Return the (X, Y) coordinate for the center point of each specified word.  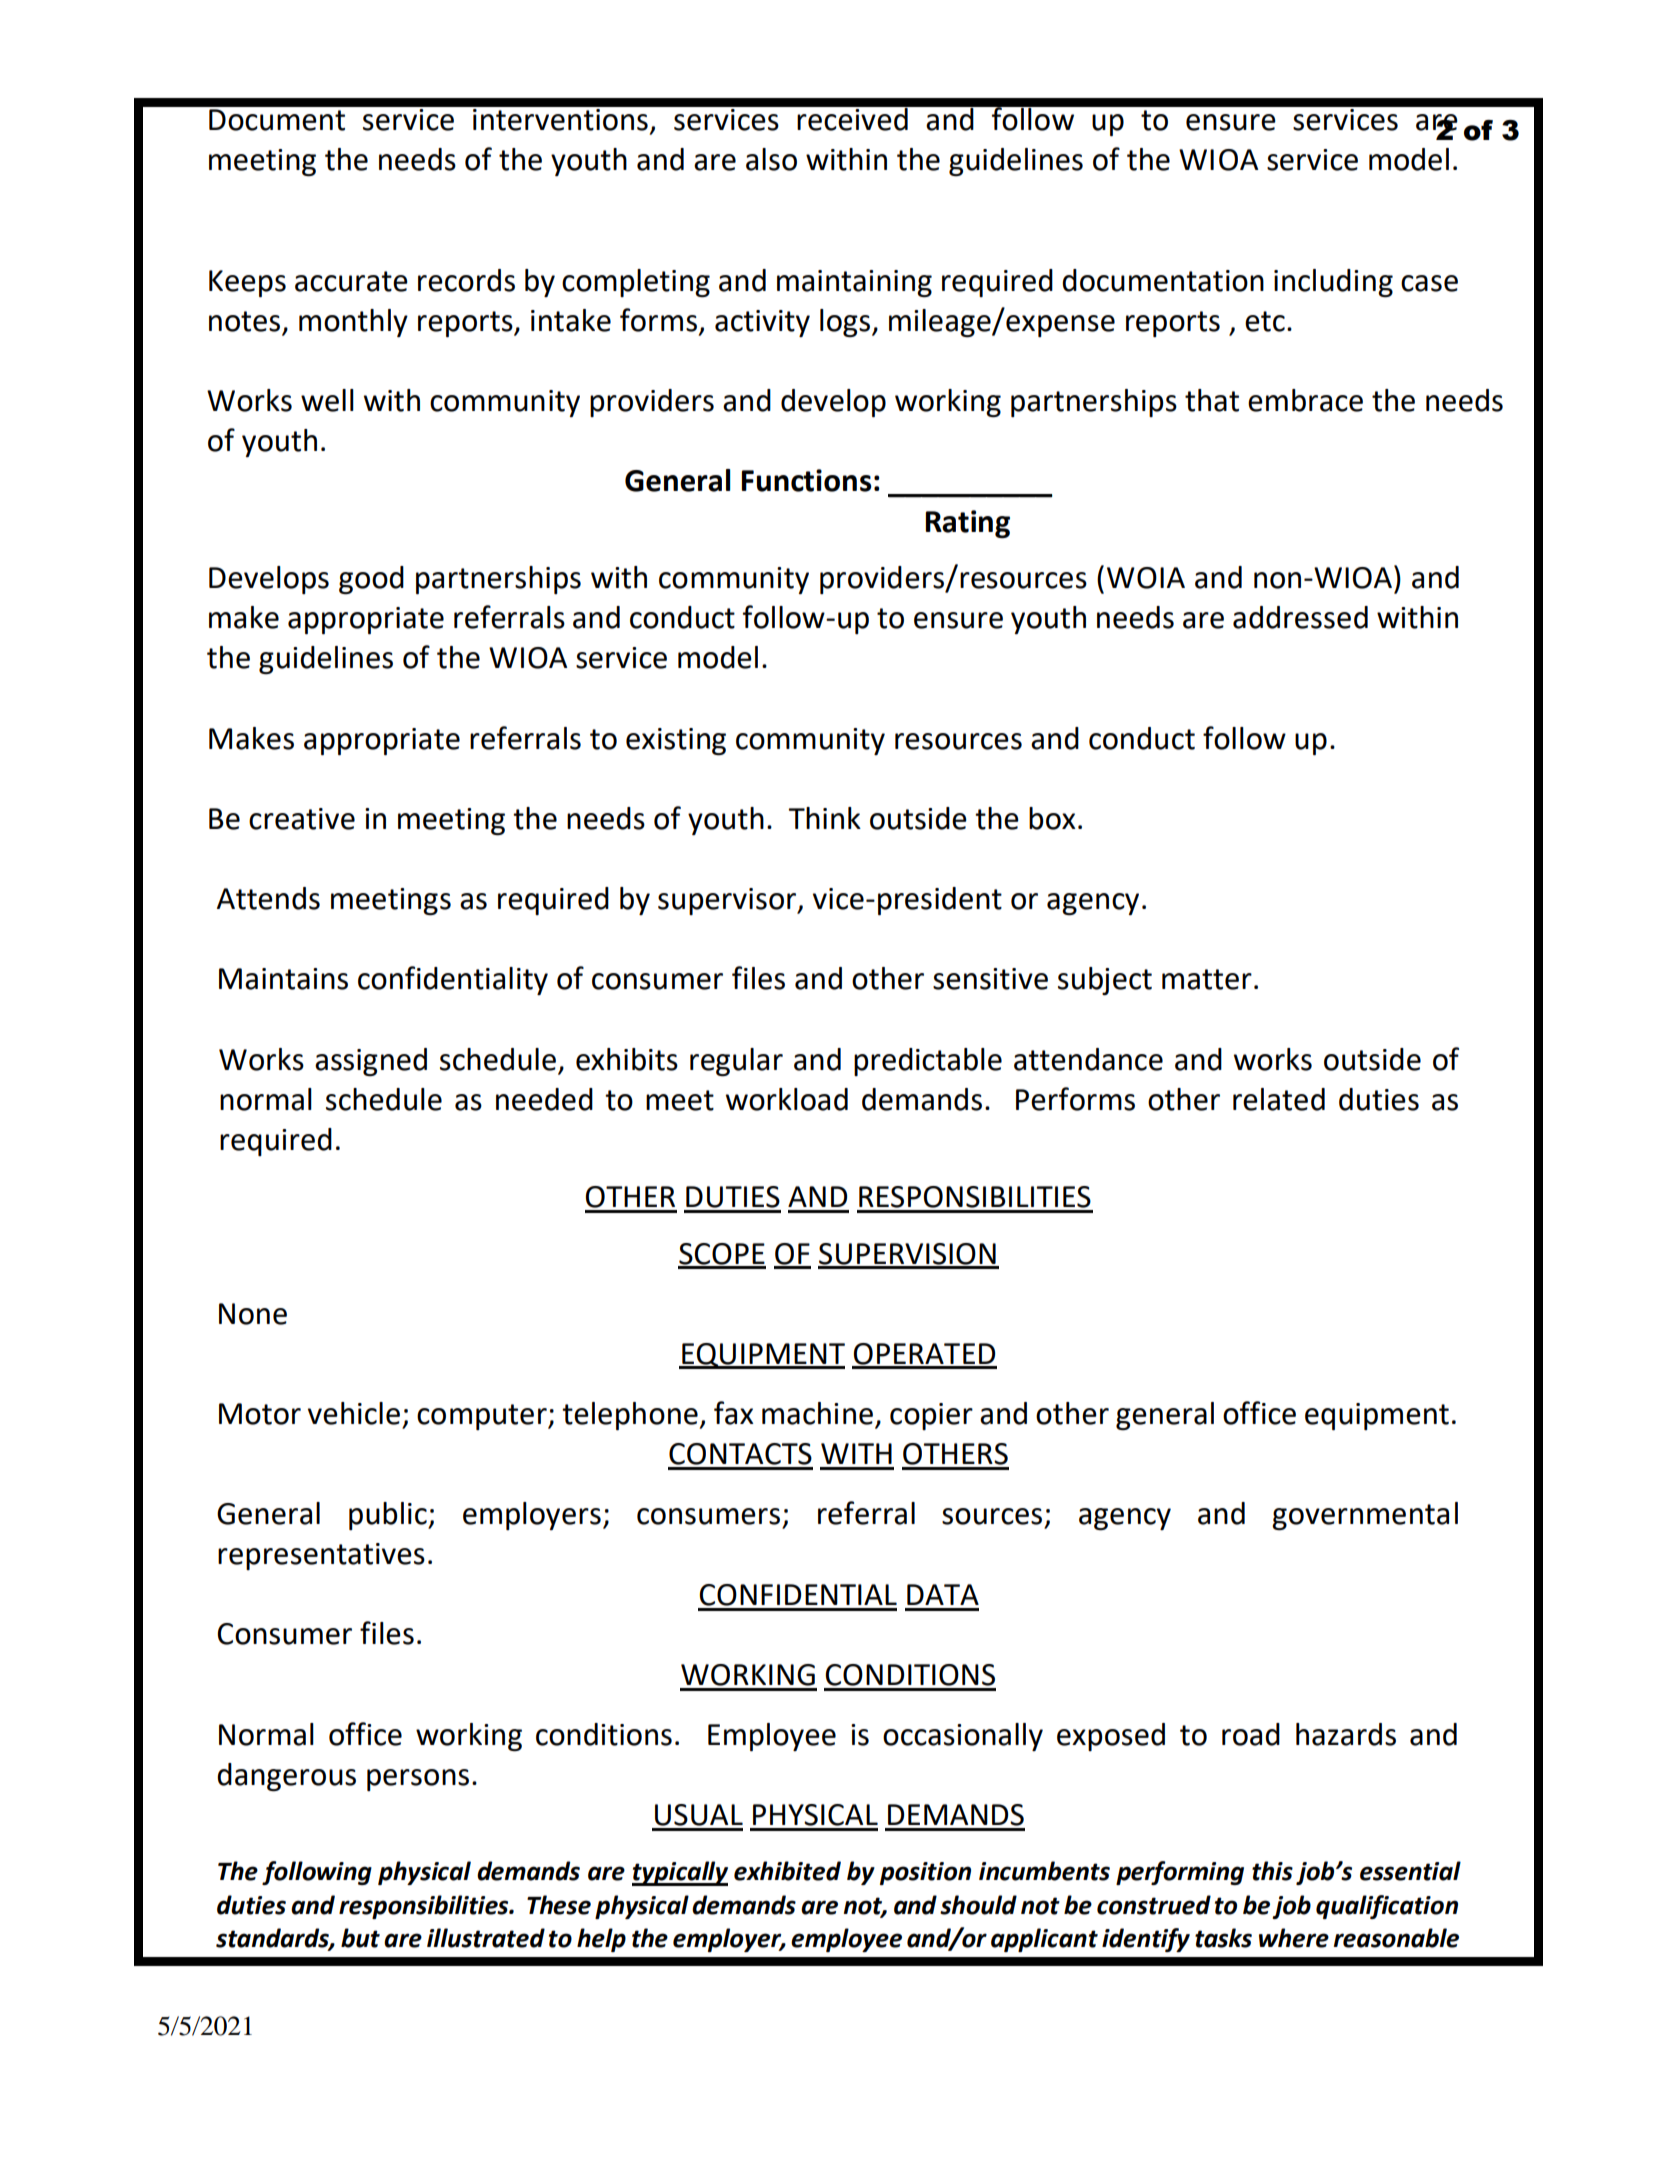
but (360, 1938)
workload (787, 1099)
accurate (351, 281)
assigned (371, 1062)
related (1279, 1099)
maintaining (854, 284)
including (1333, 283)
